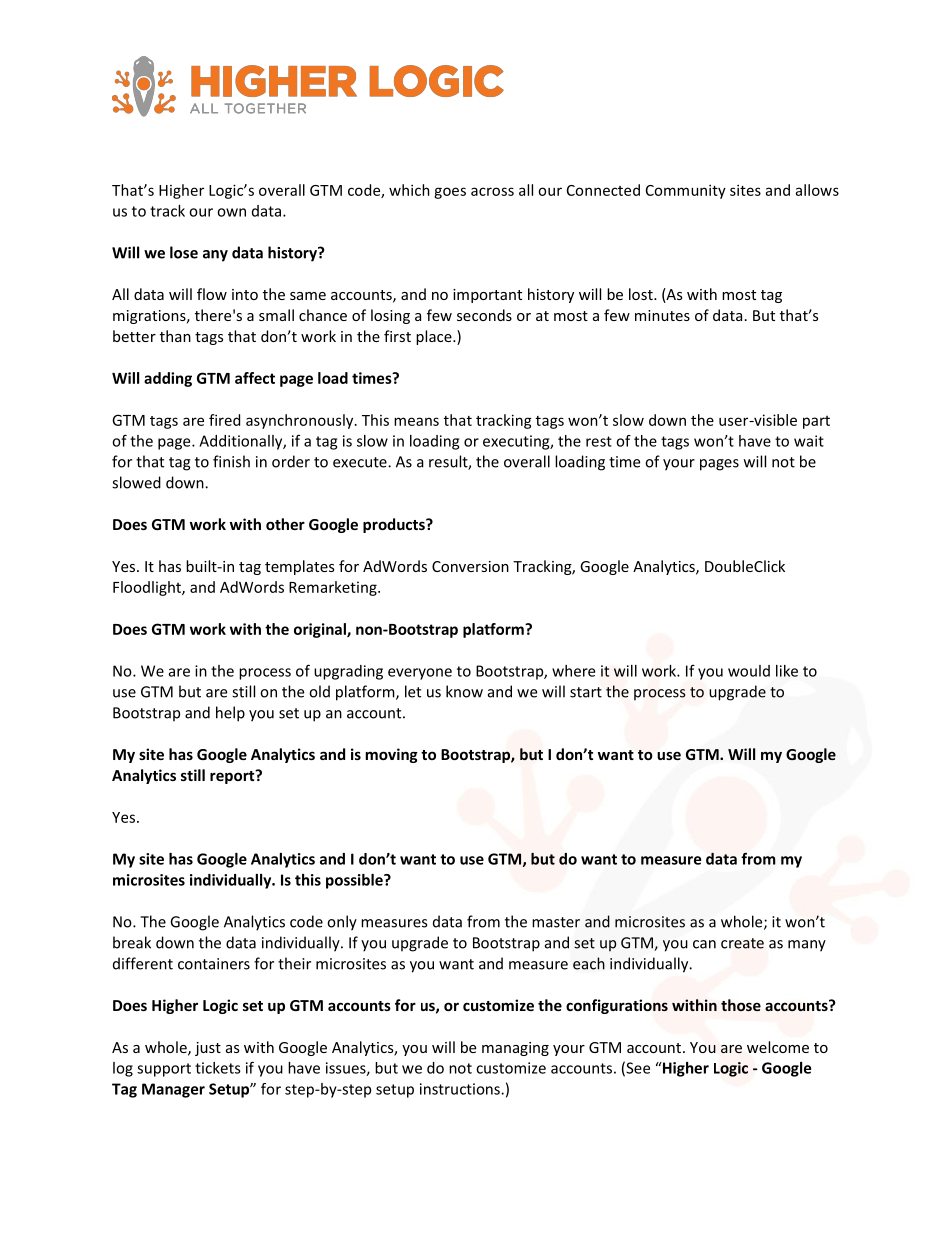 The image size is (952, 1233). What do you see at coordinates (218, 1068) in the screenshot?
I see `tickets` at bounding box center [218, 1068].
